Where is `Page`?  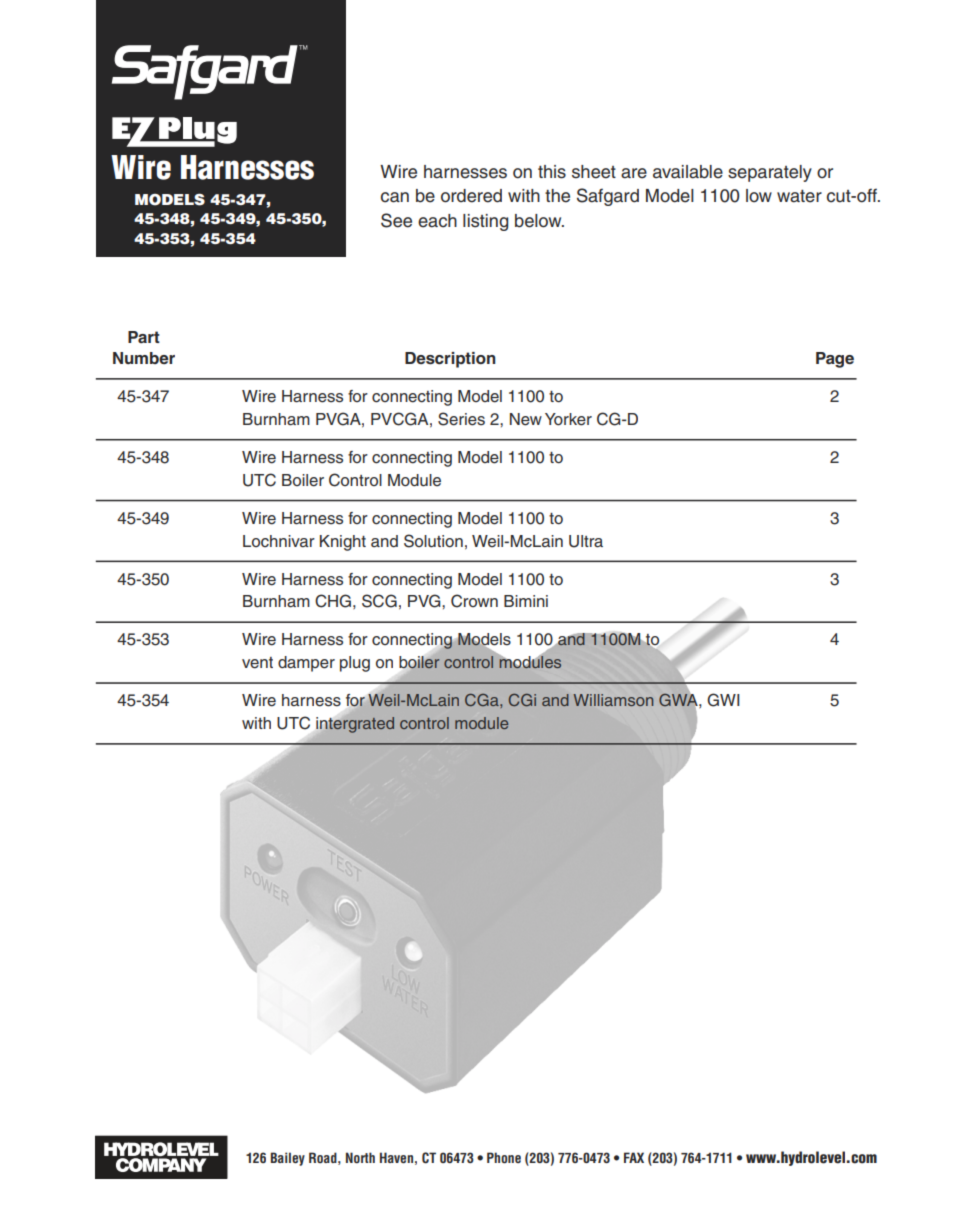 Page is located at coordinates (835, 360).
